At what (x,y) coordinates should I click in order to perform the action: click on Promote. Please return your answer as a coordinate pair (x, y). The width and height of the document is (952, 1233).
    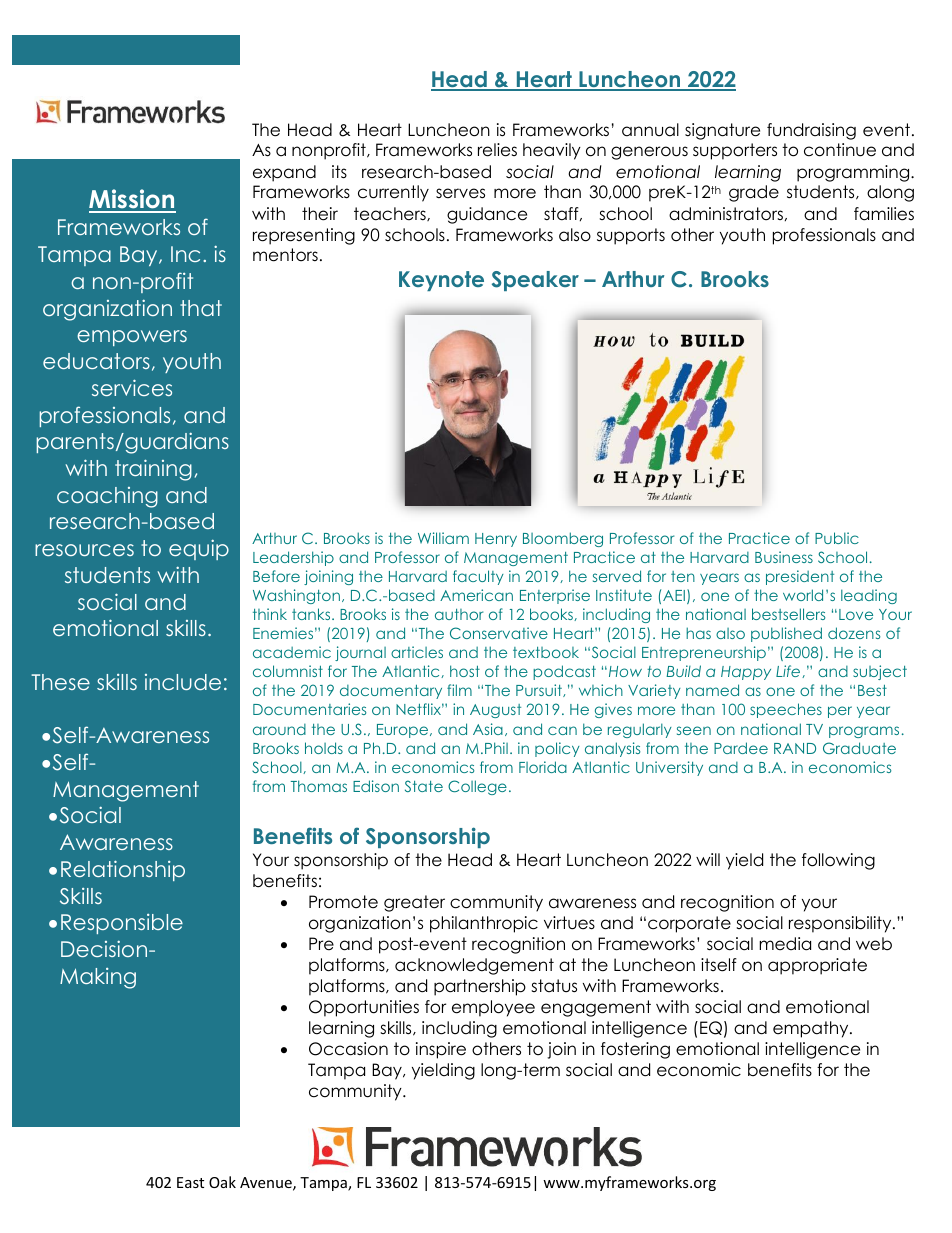
    Looking at the image, I should click on (343, 902).
